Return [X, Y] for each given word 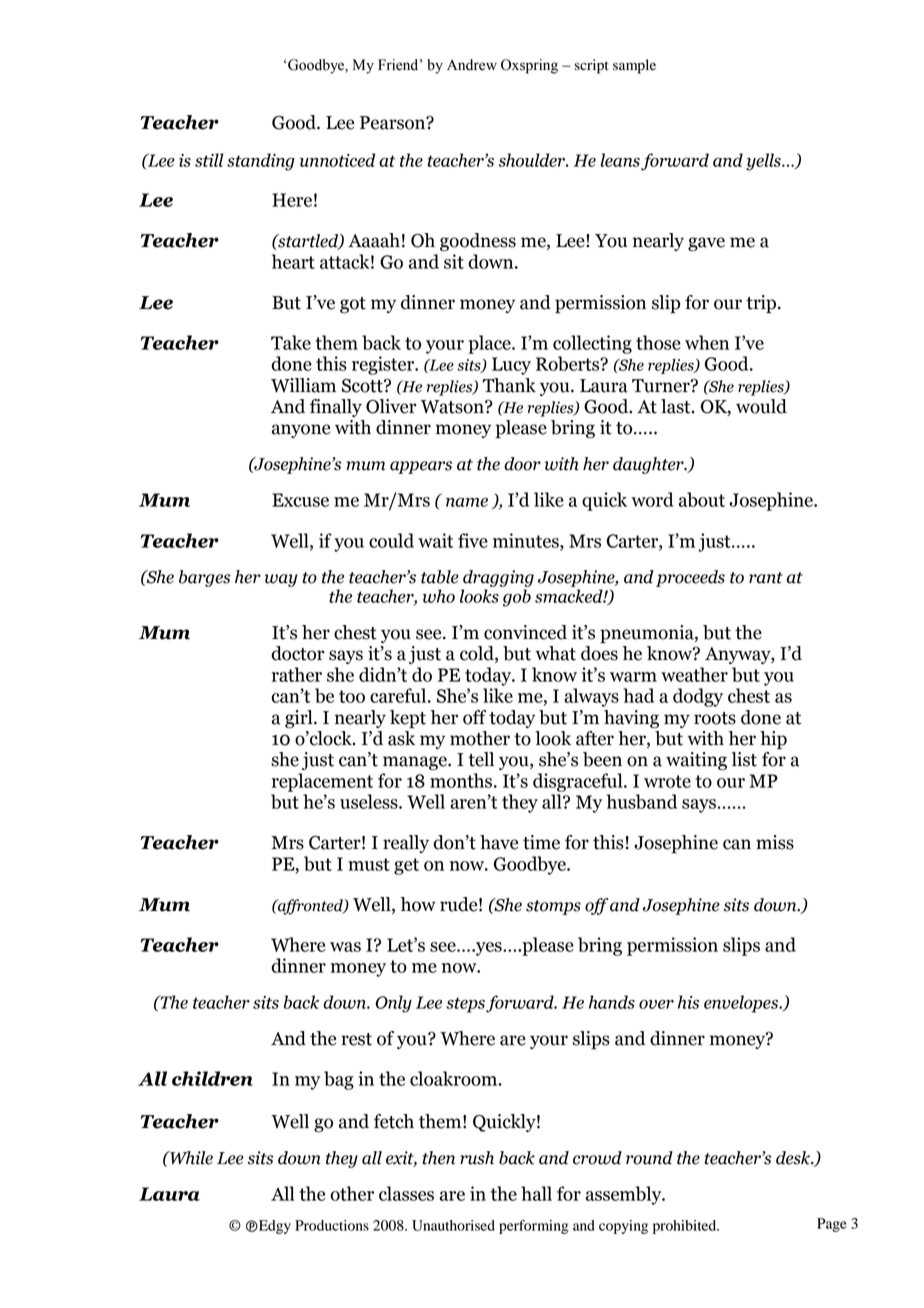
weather [694, 674]
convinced [525, 632]
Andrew [472, 65]
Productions [332, 1225]
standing [261, 162]
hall [536, 1193]
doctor [297, 653]
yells [764, 162]
